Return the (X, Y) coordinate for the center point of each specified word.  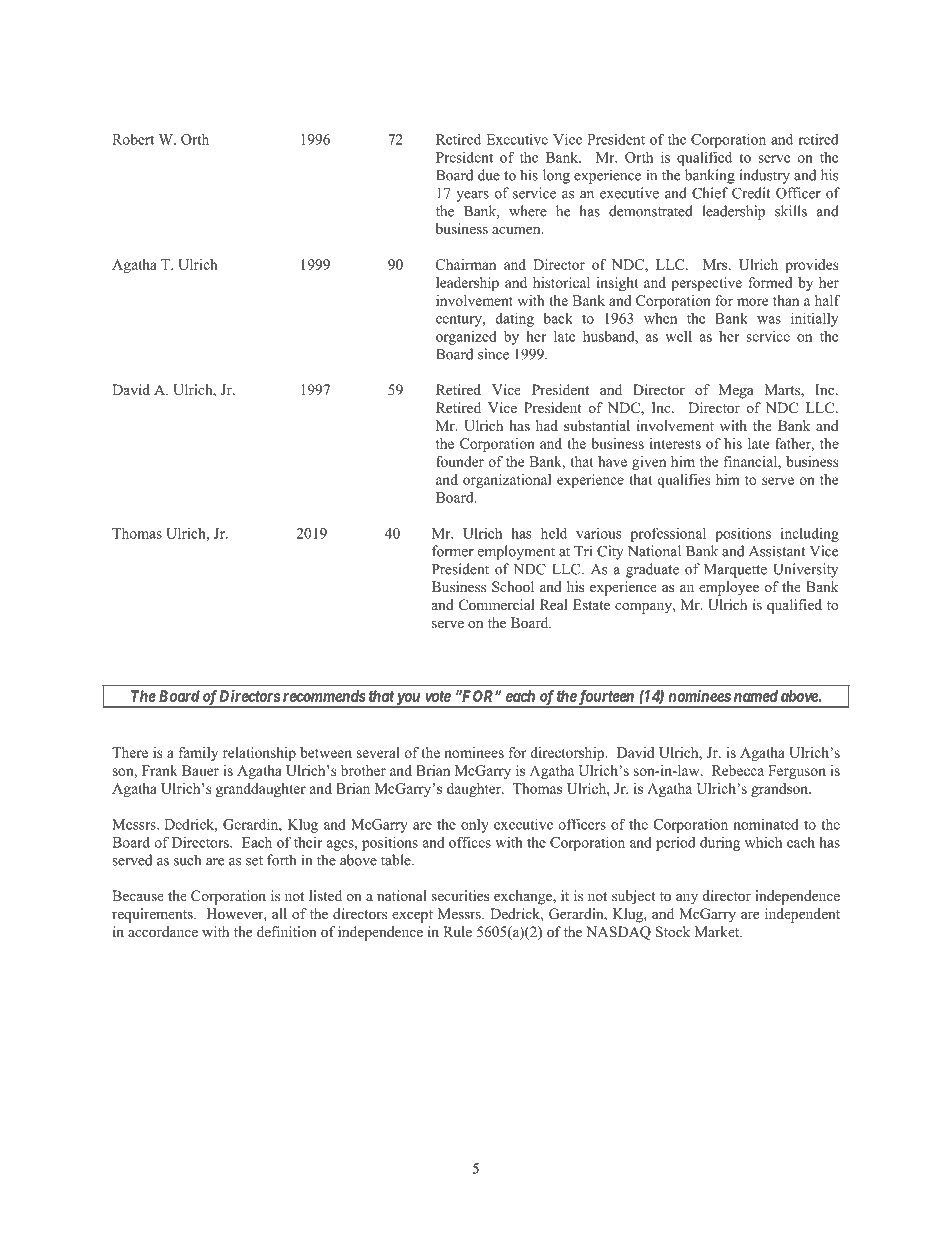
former (453, 551)
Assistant (777, 551)
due (489, 175)
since (493, 354)
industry (765, 176)
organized (466, 337)
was (769, 320)
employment (516, 552)
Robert (133, 139)
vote (438, 696)
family (198, 754)
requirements (153, 915)
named (756, 696)
